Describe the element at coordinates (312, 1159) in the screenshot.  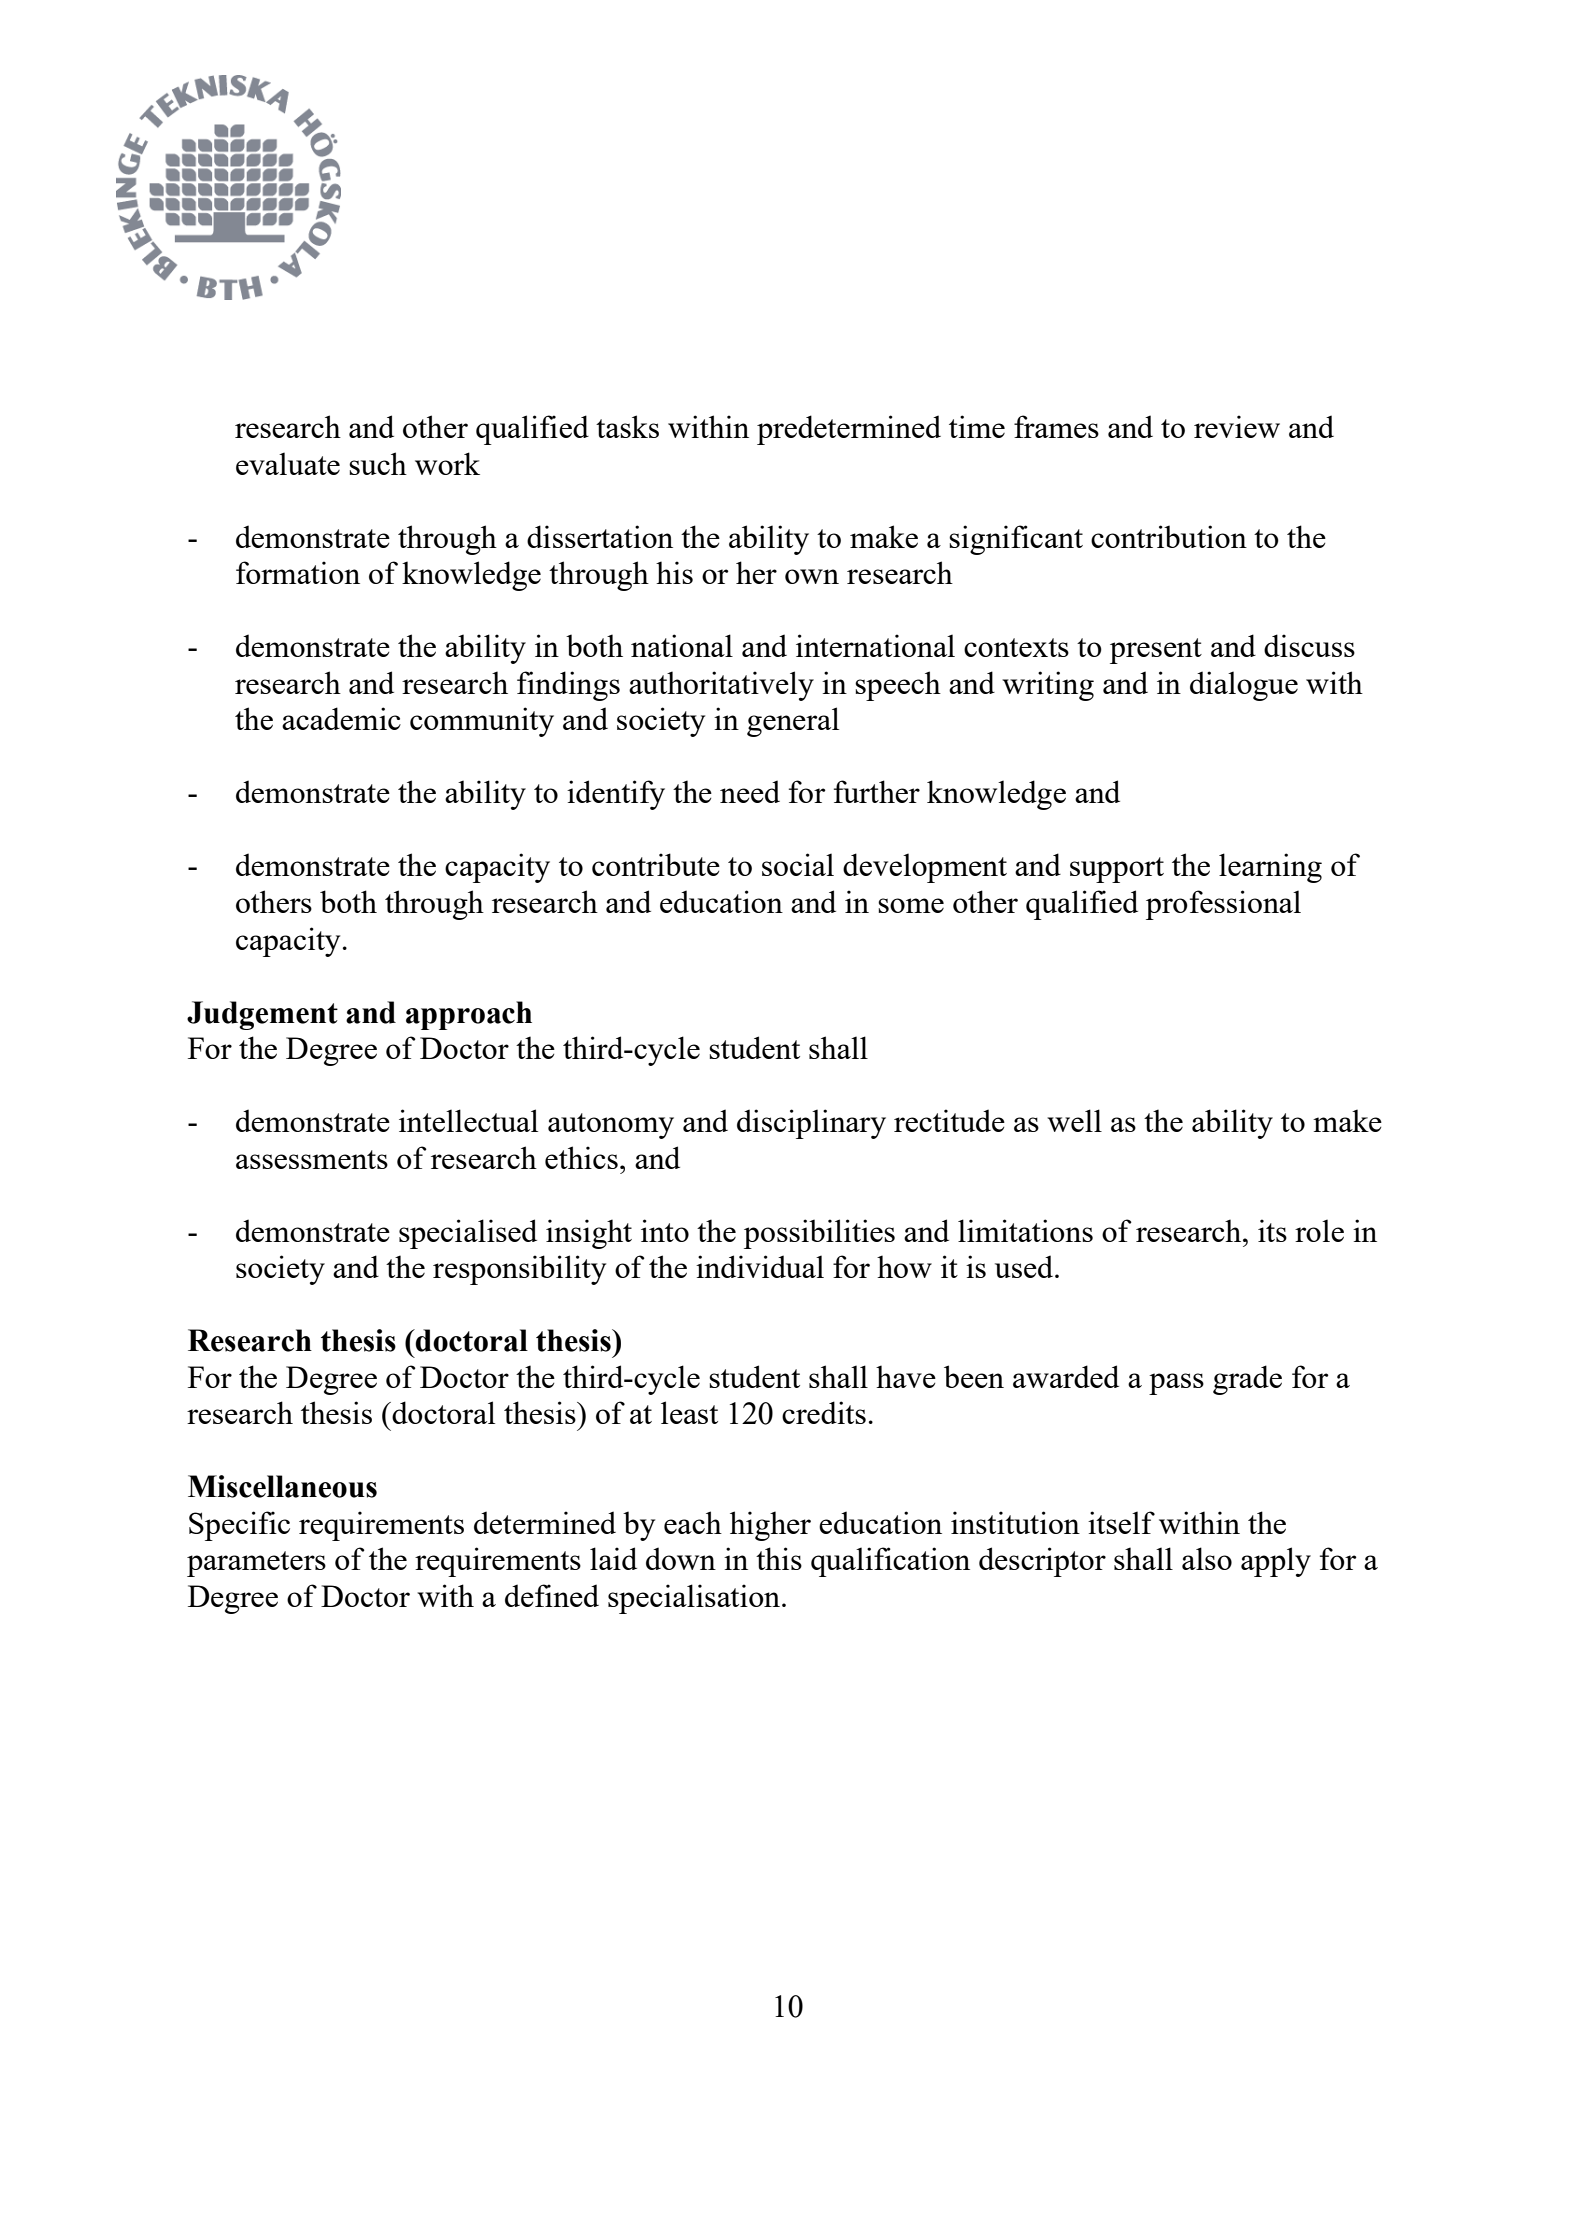
I see `assessments` at that location.
